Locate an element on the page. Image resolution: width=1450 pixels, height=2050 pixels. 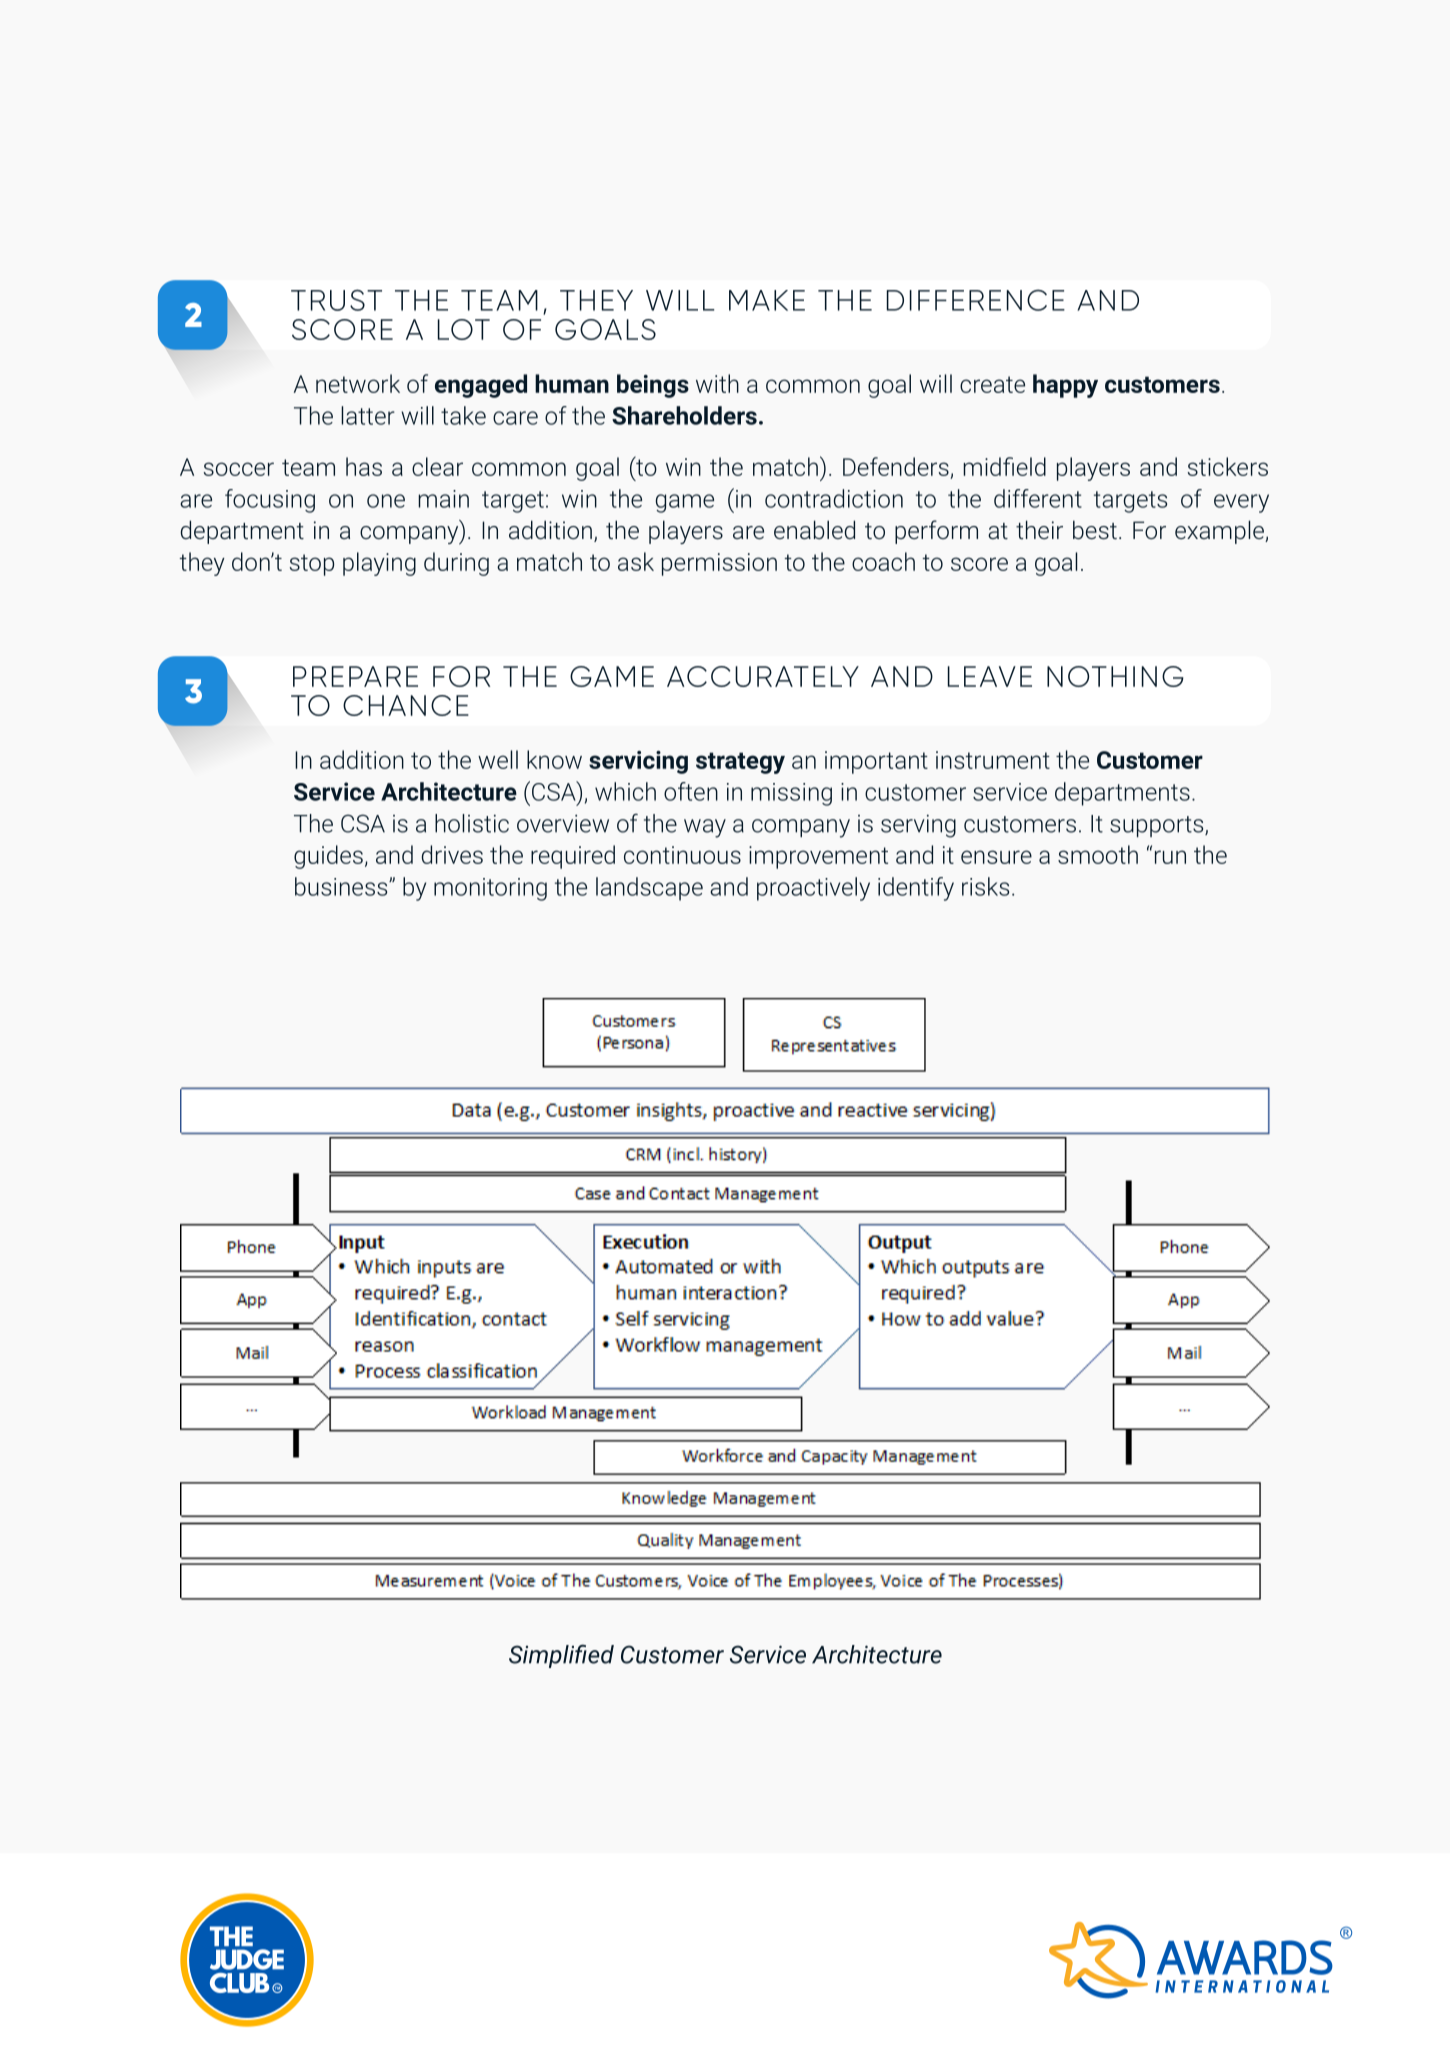
smooth is located at coordinates (1098, 854).
